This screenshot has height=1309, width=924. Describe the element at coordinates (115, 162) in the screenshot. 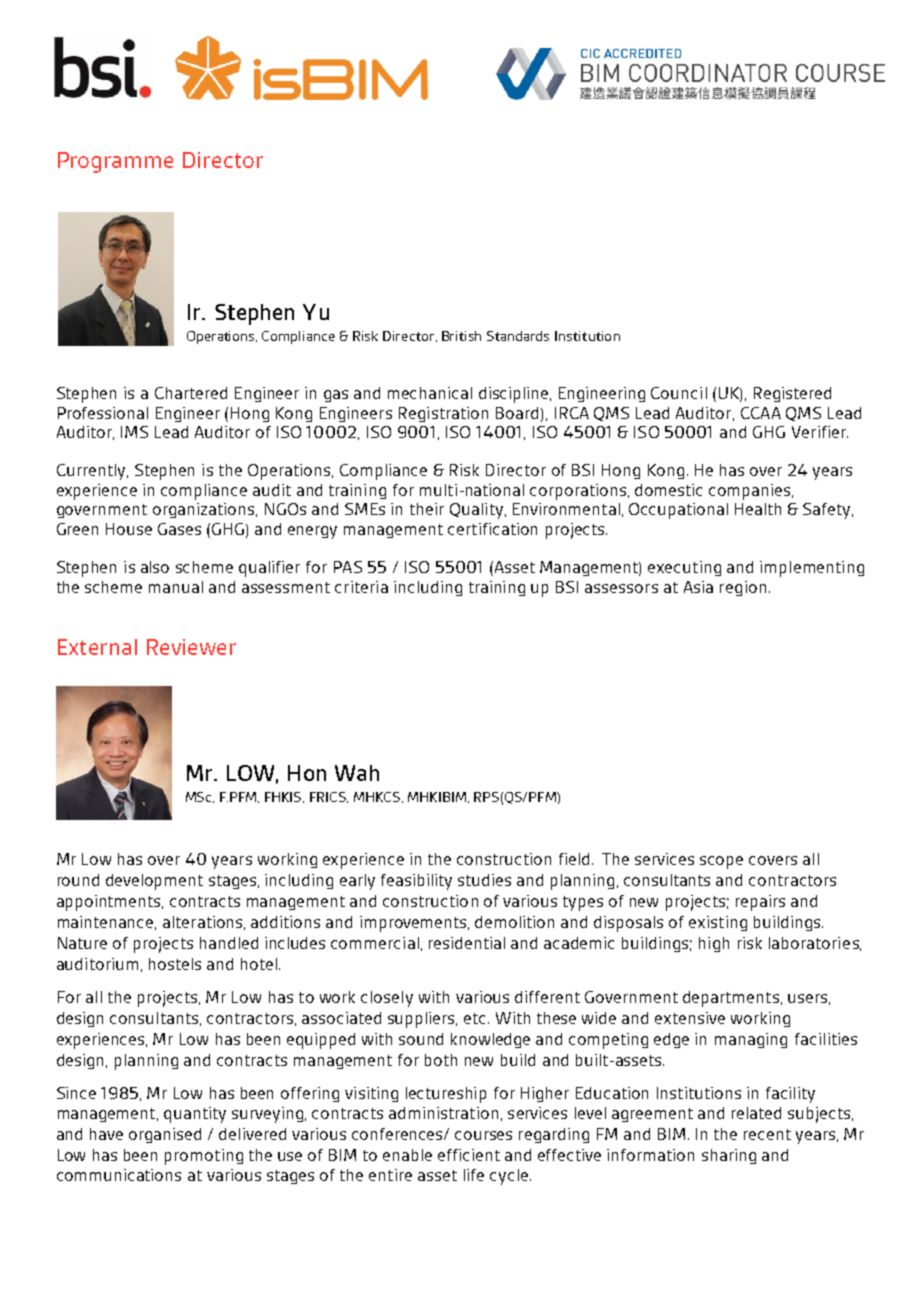

I see `Programme` at that location.
